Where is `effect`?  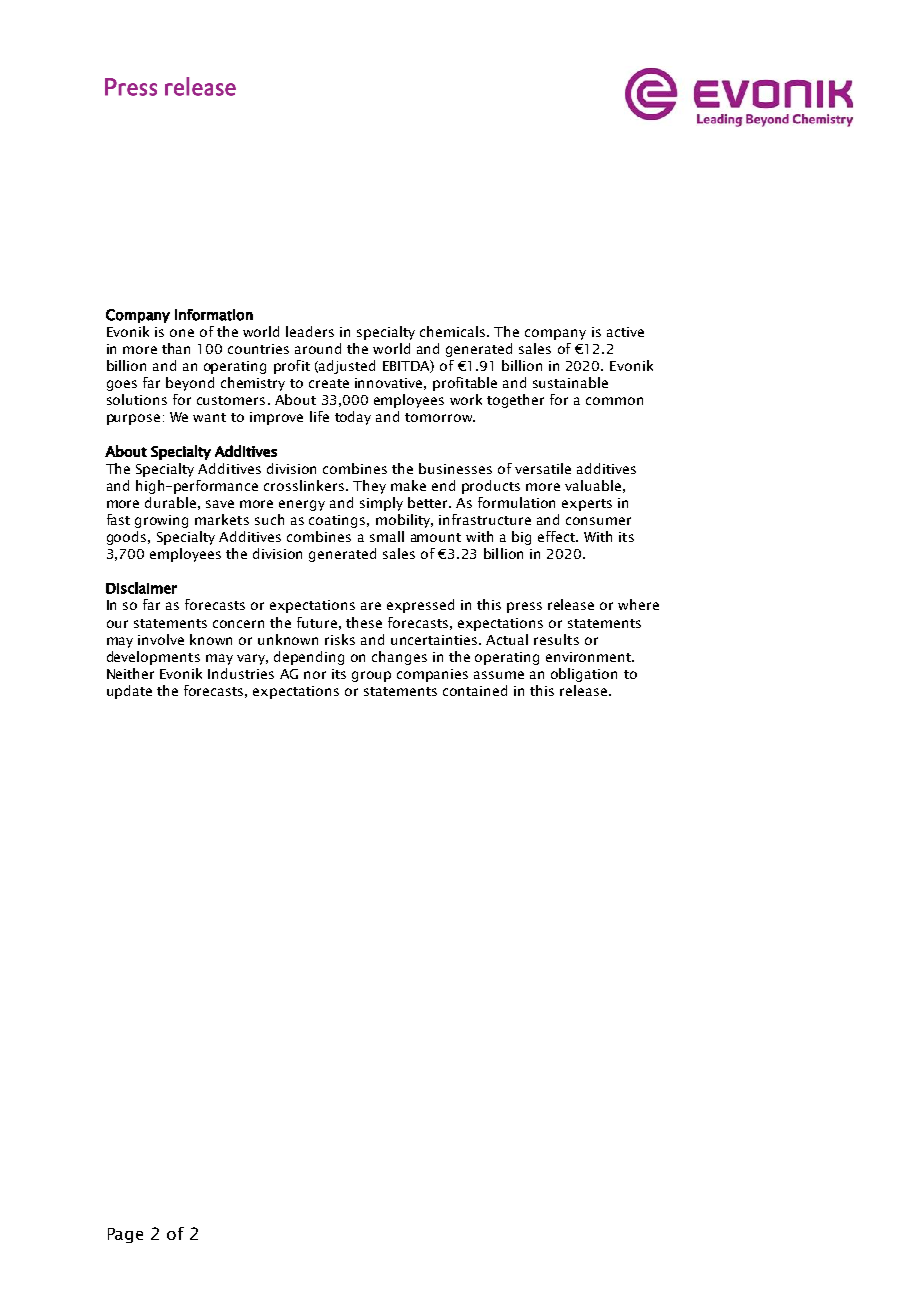
effect is located at coordinates (557, 536).
